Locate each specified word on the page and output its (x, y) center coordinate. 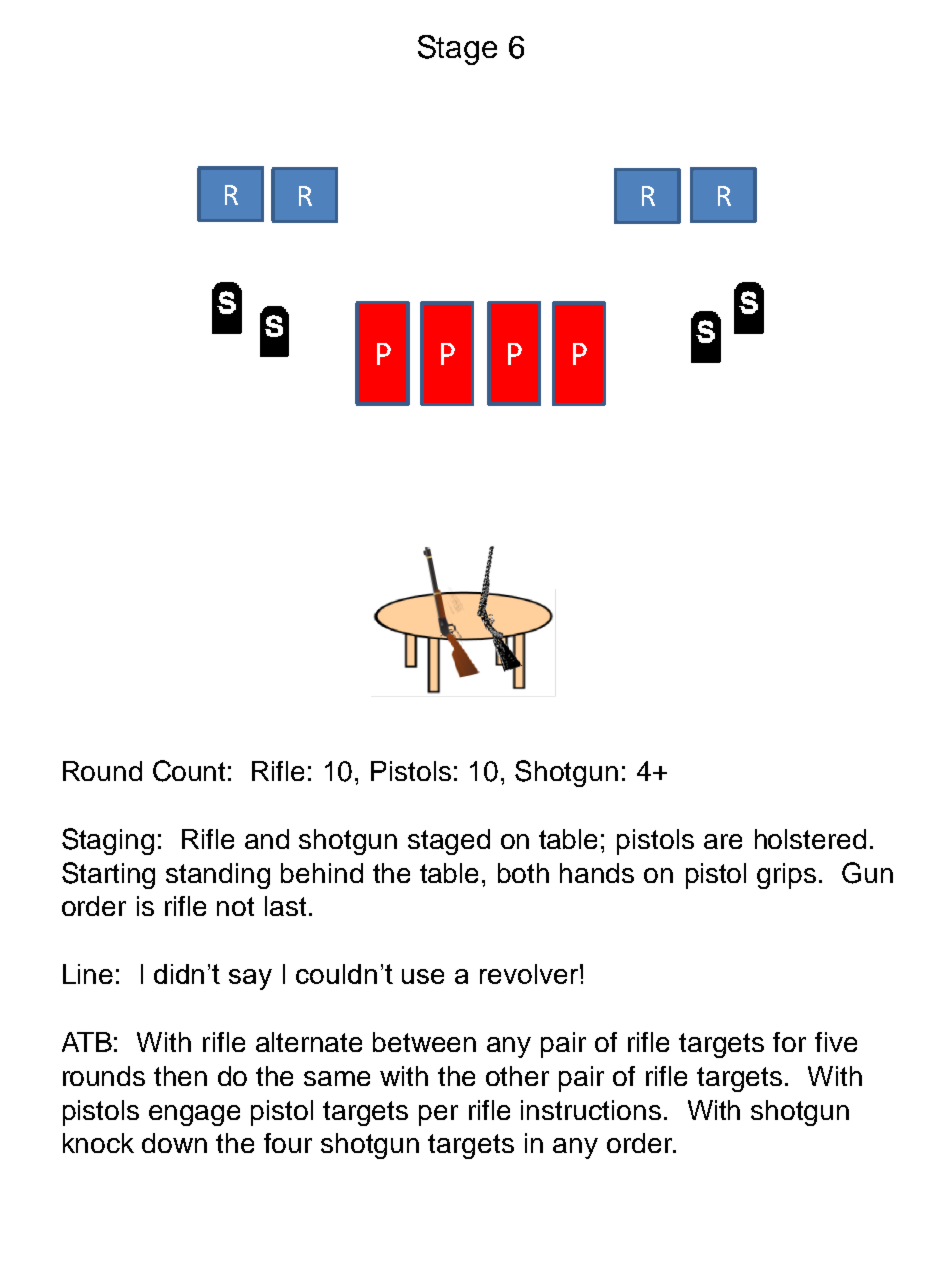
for (789, 1042)
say (250, 979)
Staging (108, 841)
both (523, 873)
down (174, 1143)
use (423, 976)
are (723, 841)
